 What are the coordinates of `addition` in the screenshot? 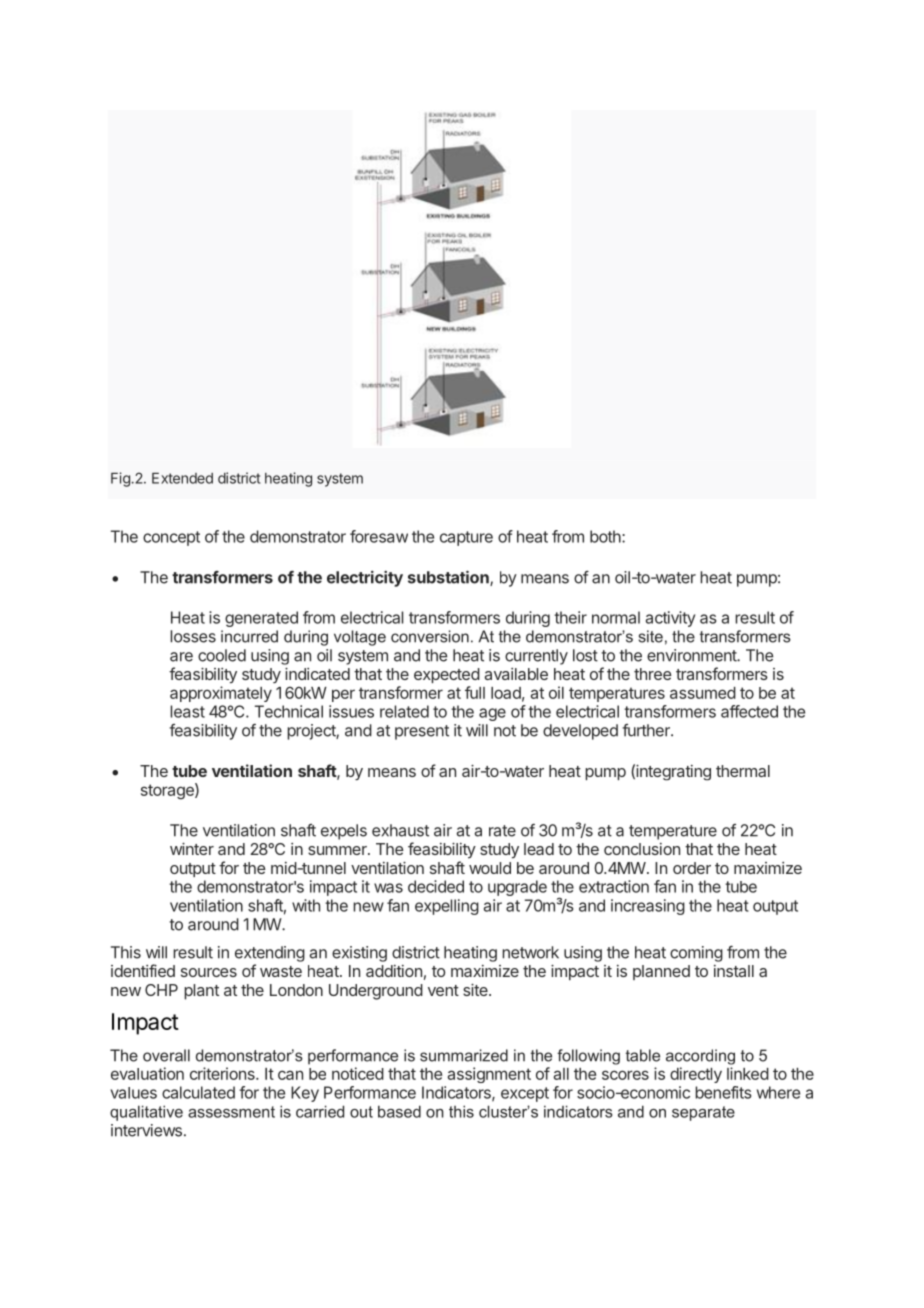 It's located at (394, 971).
